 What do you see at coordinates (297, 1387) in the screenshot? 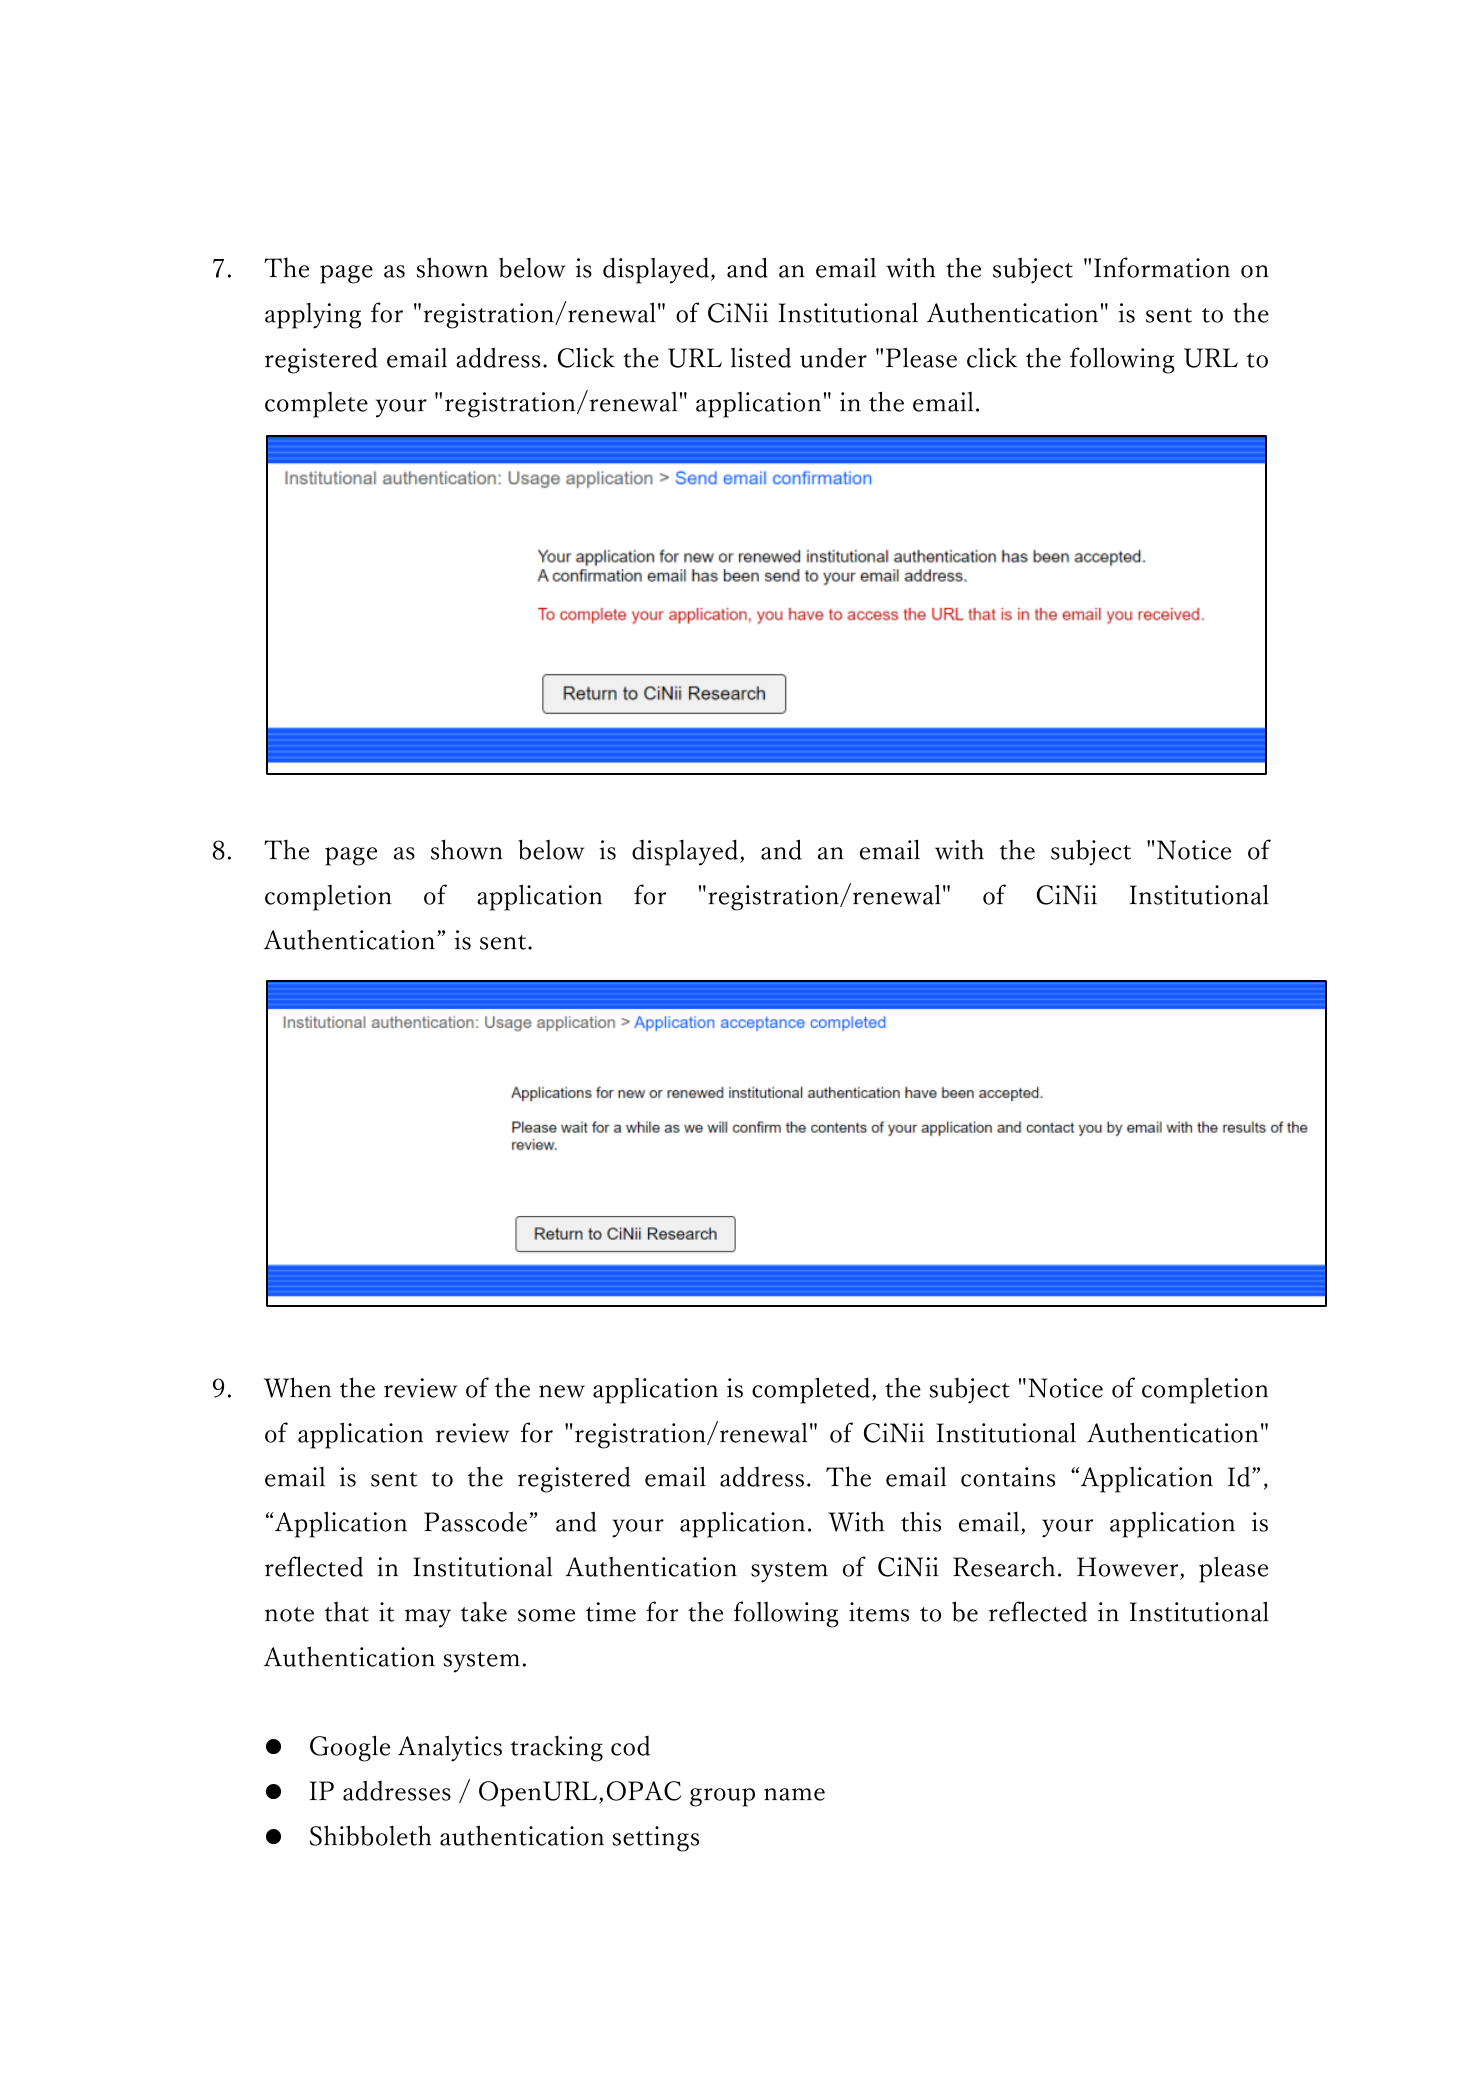
I see `When` at bounding box center [297, 1387].
